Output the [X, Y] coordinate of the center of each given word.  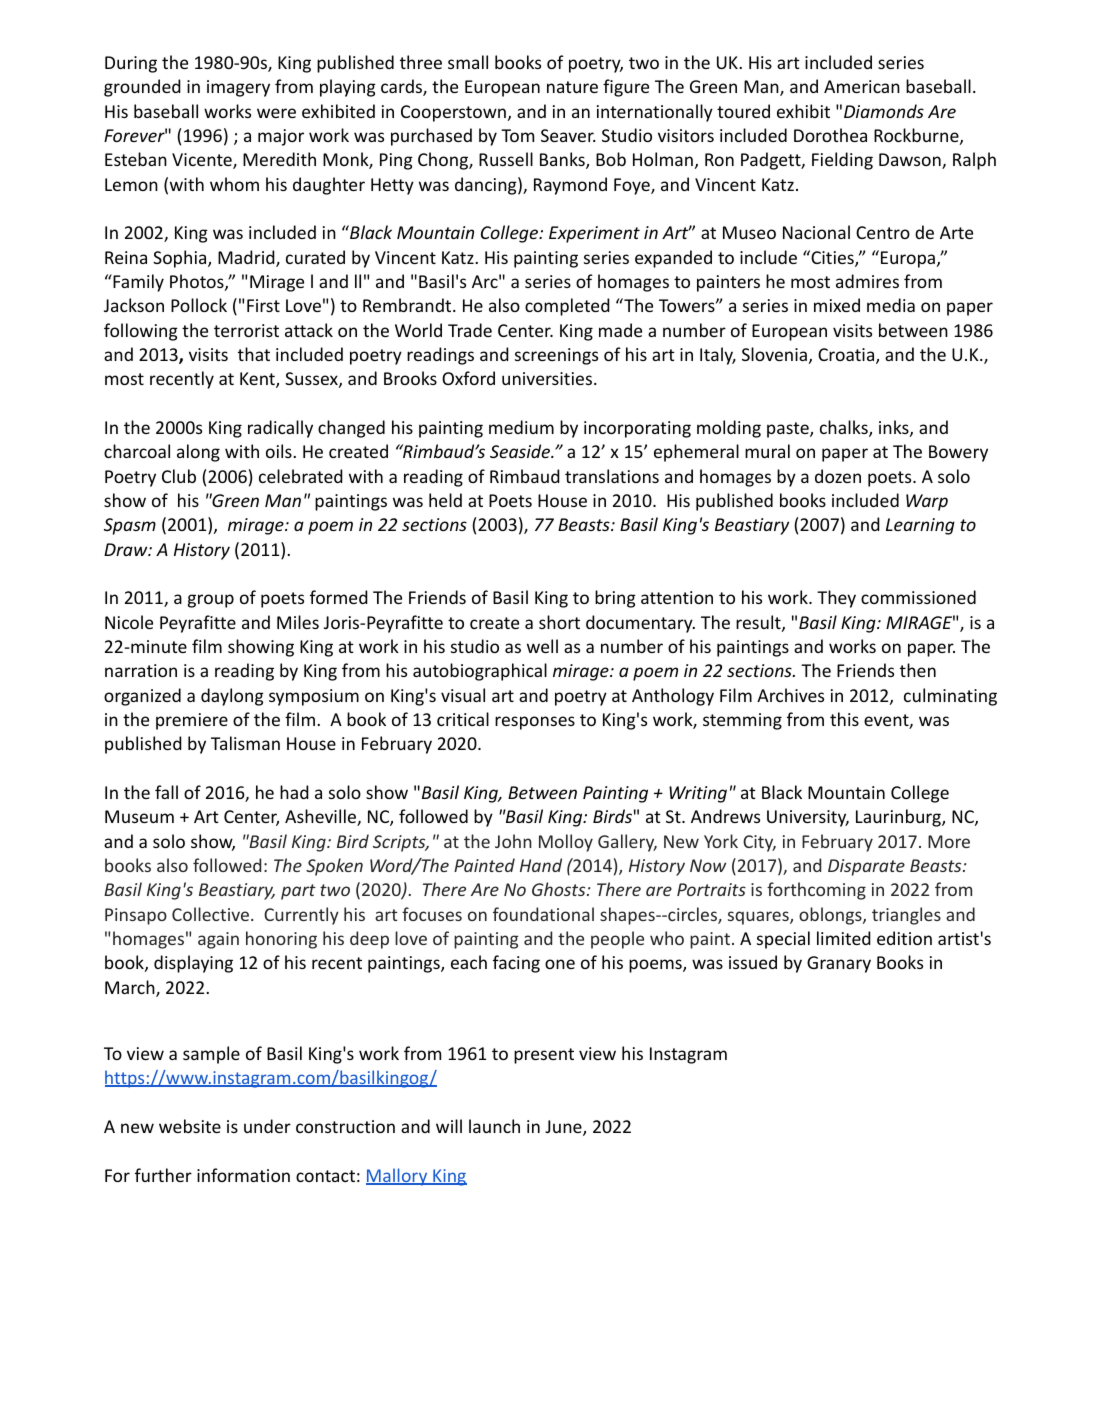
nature [572, 87]
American [862, 86]
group [211, 601]
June [564, 1128]
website [190, 1126]
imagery [238, 88]
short [559, 622]
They [836, 599]
